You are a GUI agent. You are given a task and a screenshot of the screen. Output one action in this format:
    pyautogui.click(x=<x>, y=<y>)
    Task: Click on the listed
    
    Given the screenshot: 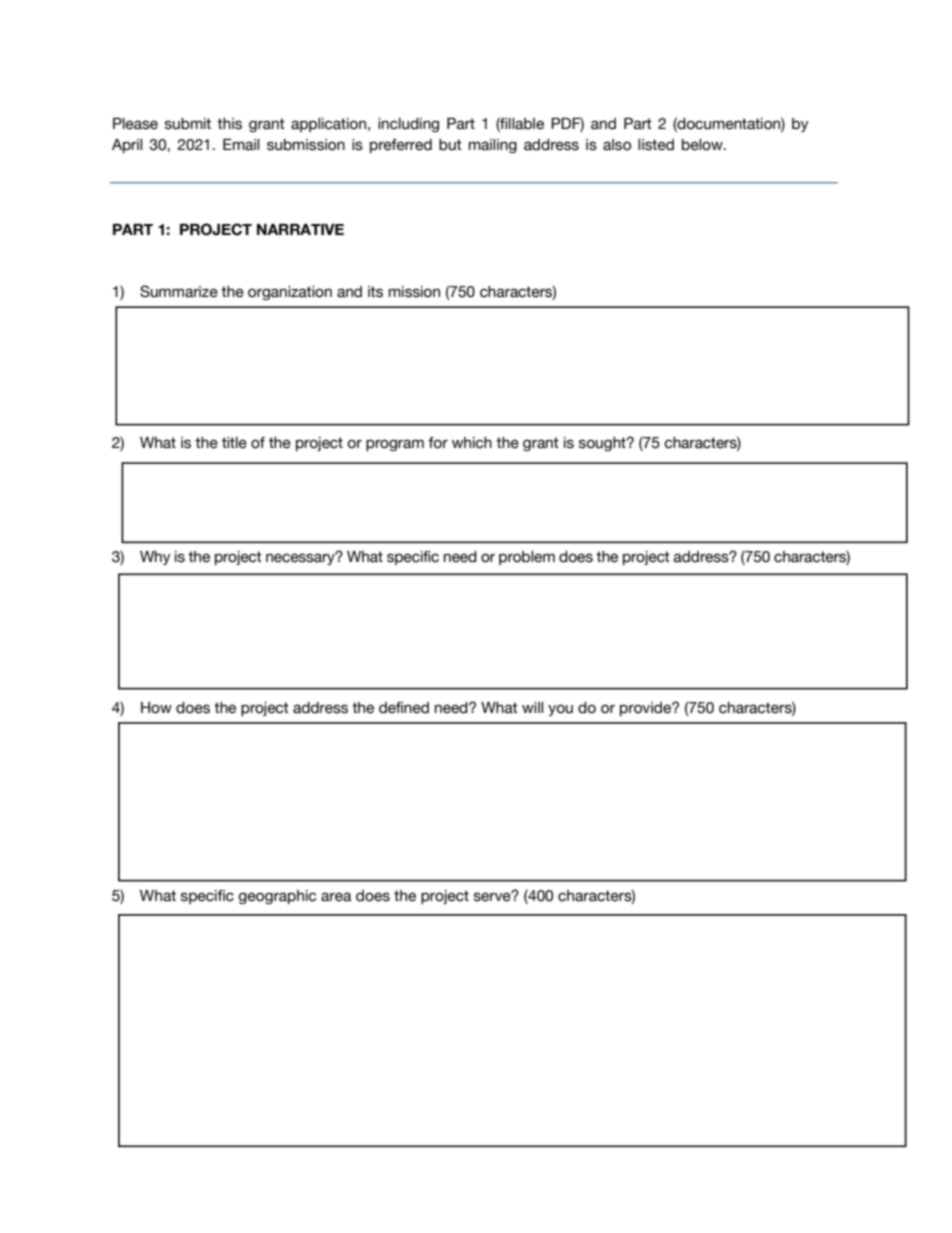 What is the action you would take?
    pyautogui.click(x=656, y=145)
